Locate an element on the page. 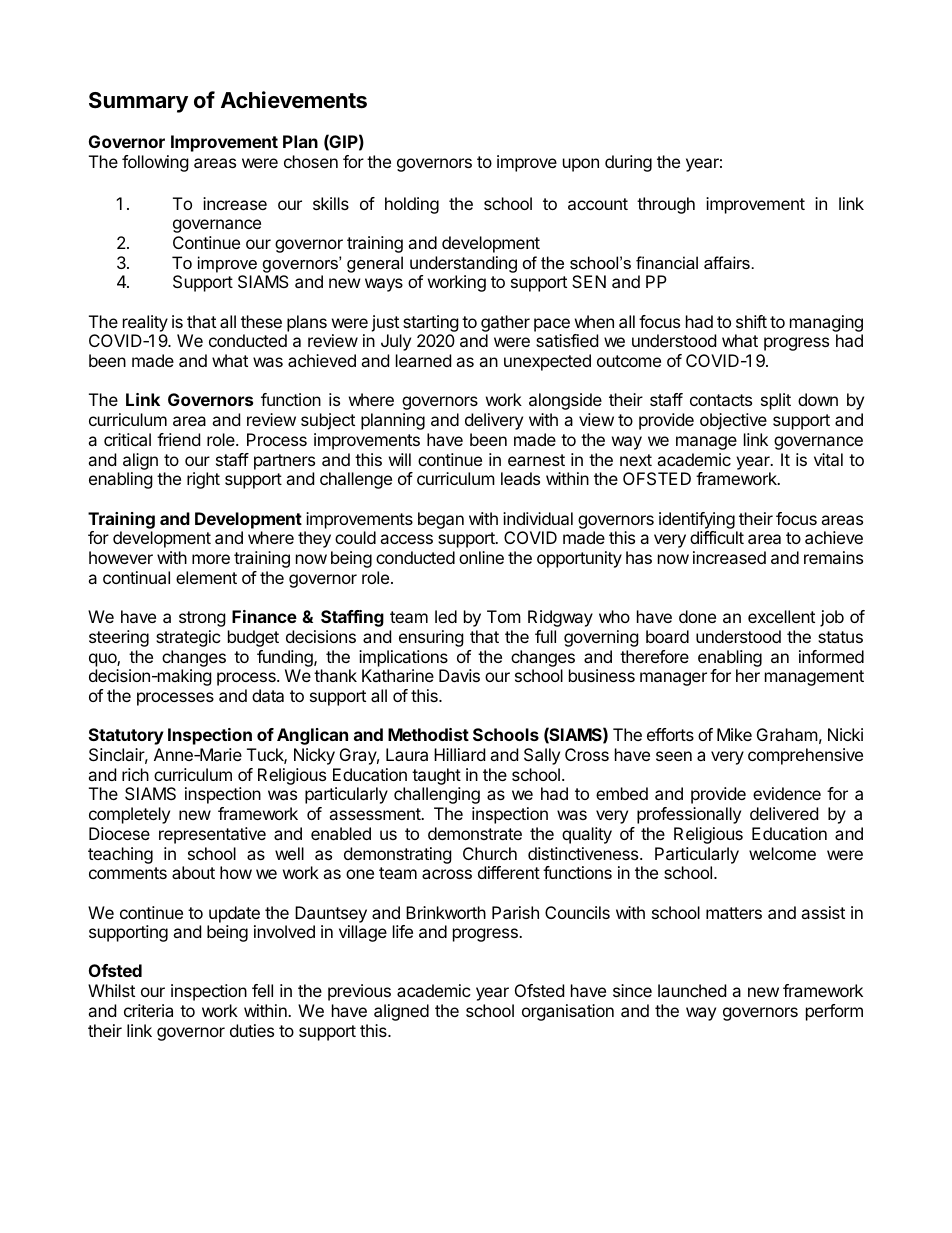  following is located at coordinates (155, 163).
